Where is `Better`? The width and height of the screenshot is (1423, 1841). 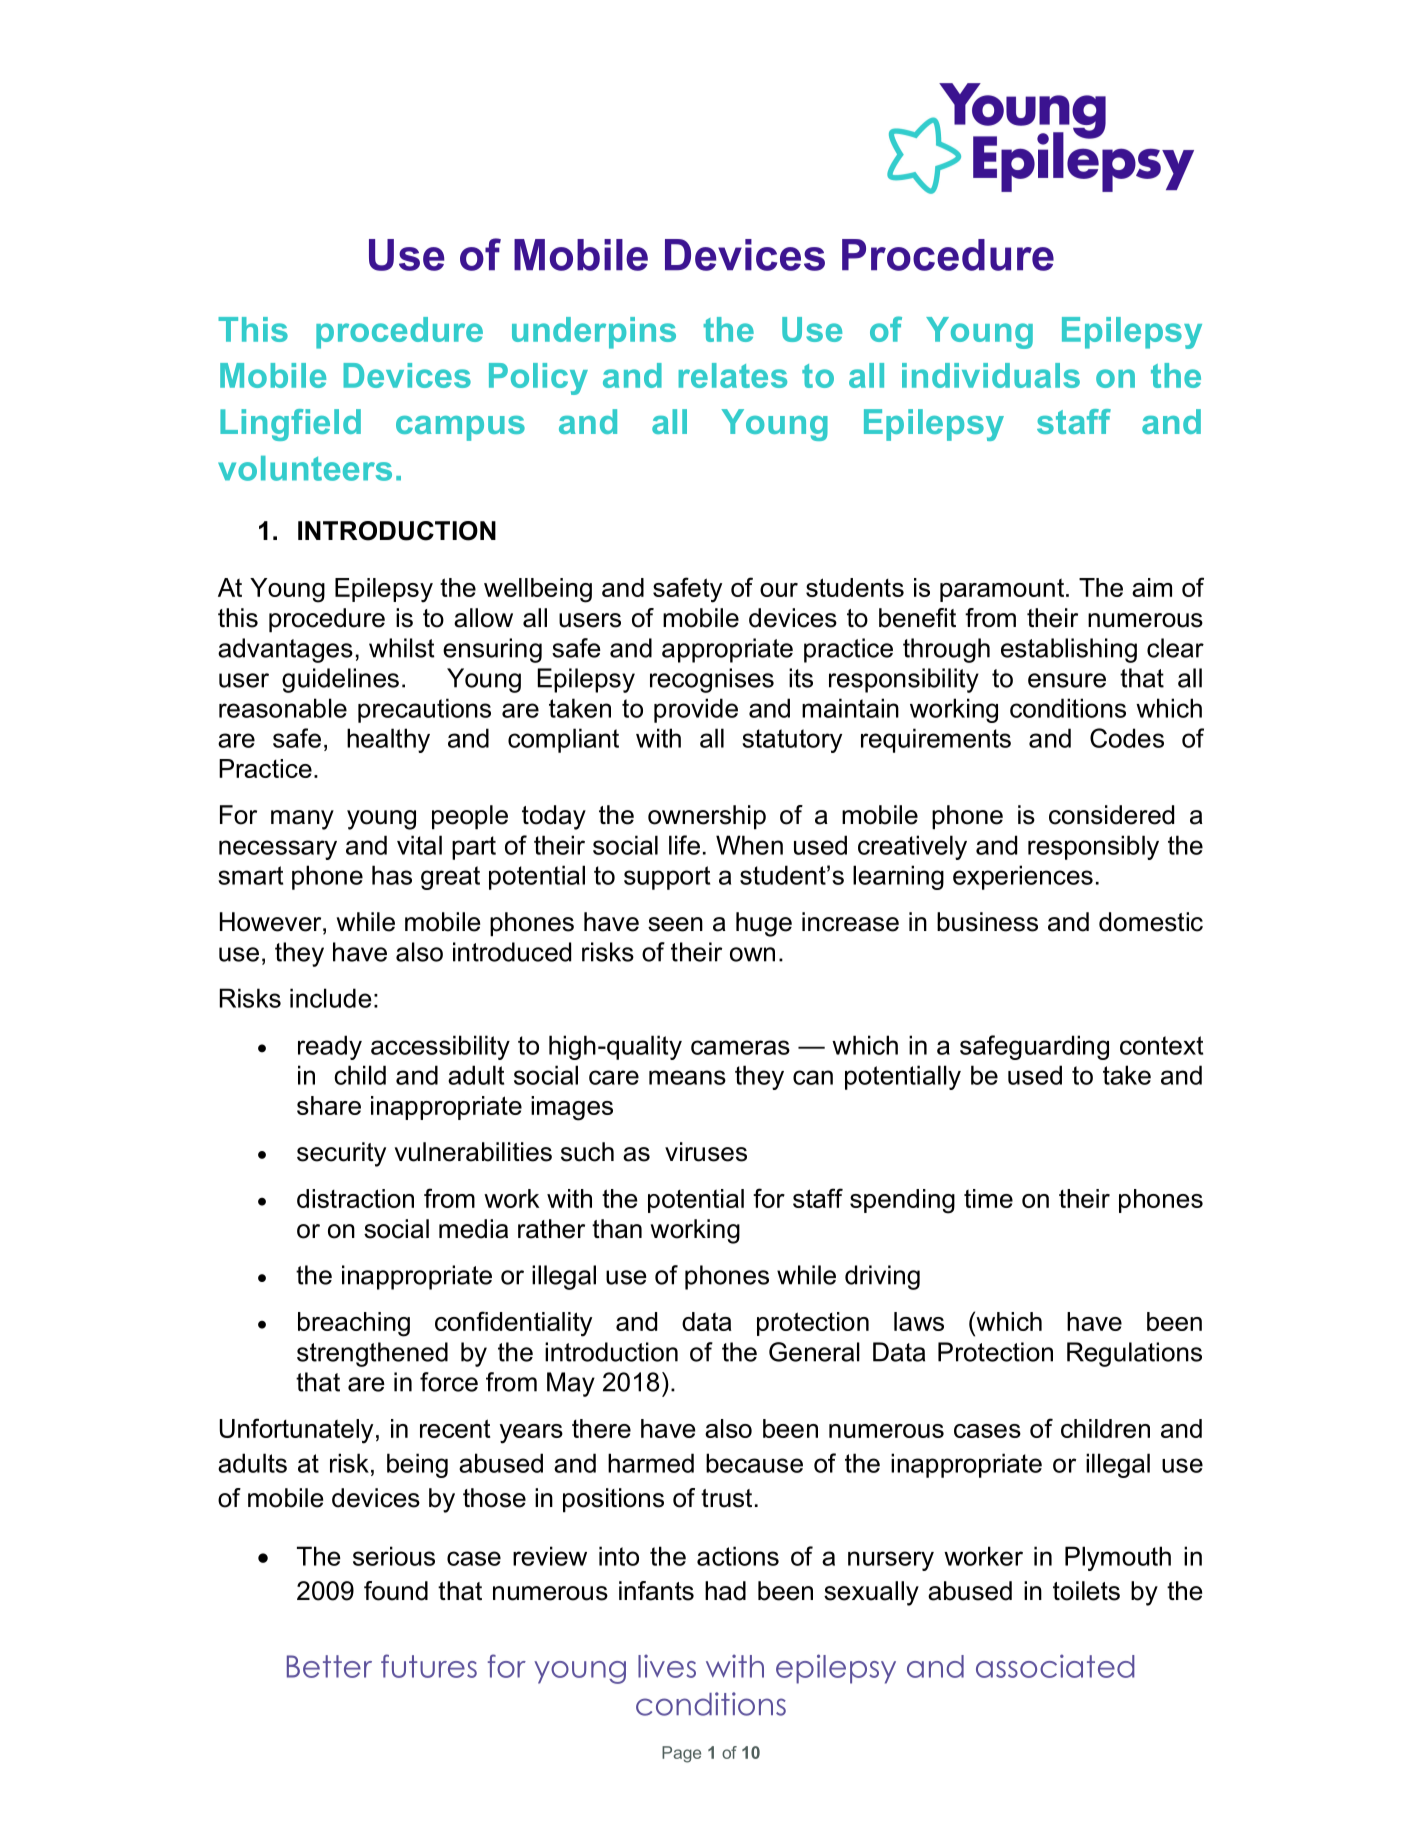
Better is located at coordinates (329, 1666).
